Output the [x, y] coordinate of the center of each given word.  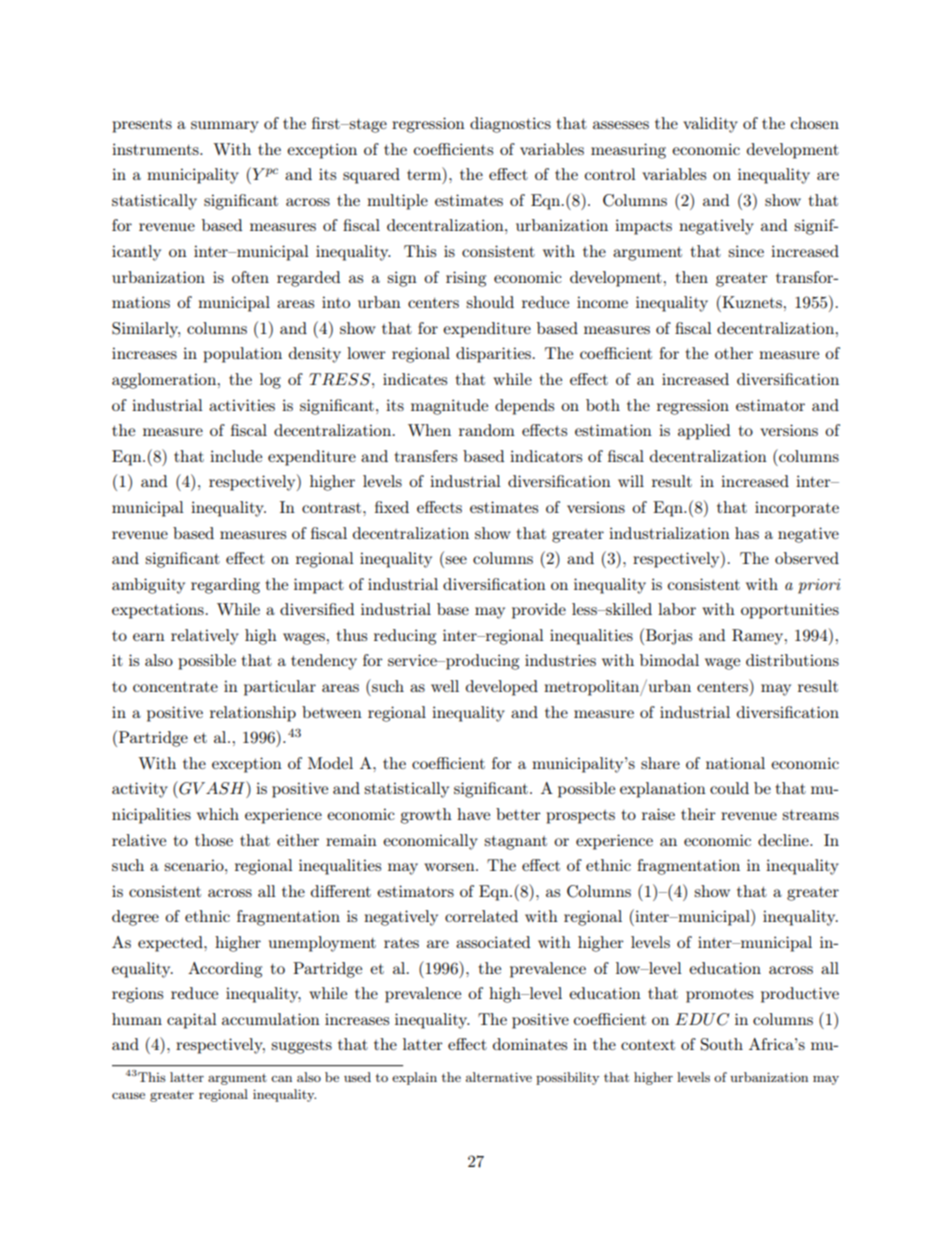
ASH [225, 788]
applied [704, 432]
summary [225, 127]
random [487, 430]
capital [192, 1021]
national [735, 763]
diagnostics [510, 125]
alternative [499, 1077]
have [473, 814]
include [236, 456]
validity [710, 125]
